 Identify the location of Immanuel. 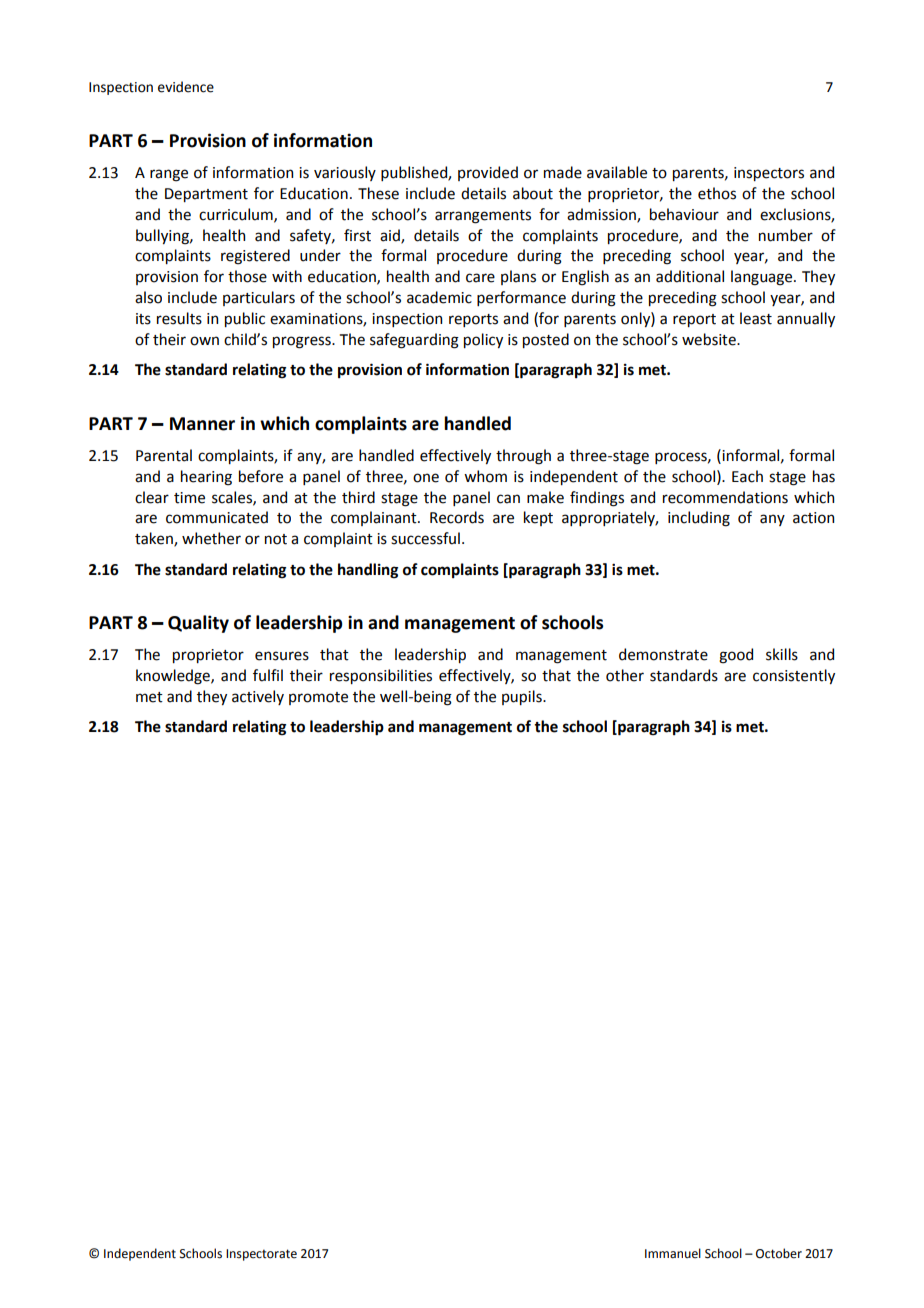
(673, 1253).
